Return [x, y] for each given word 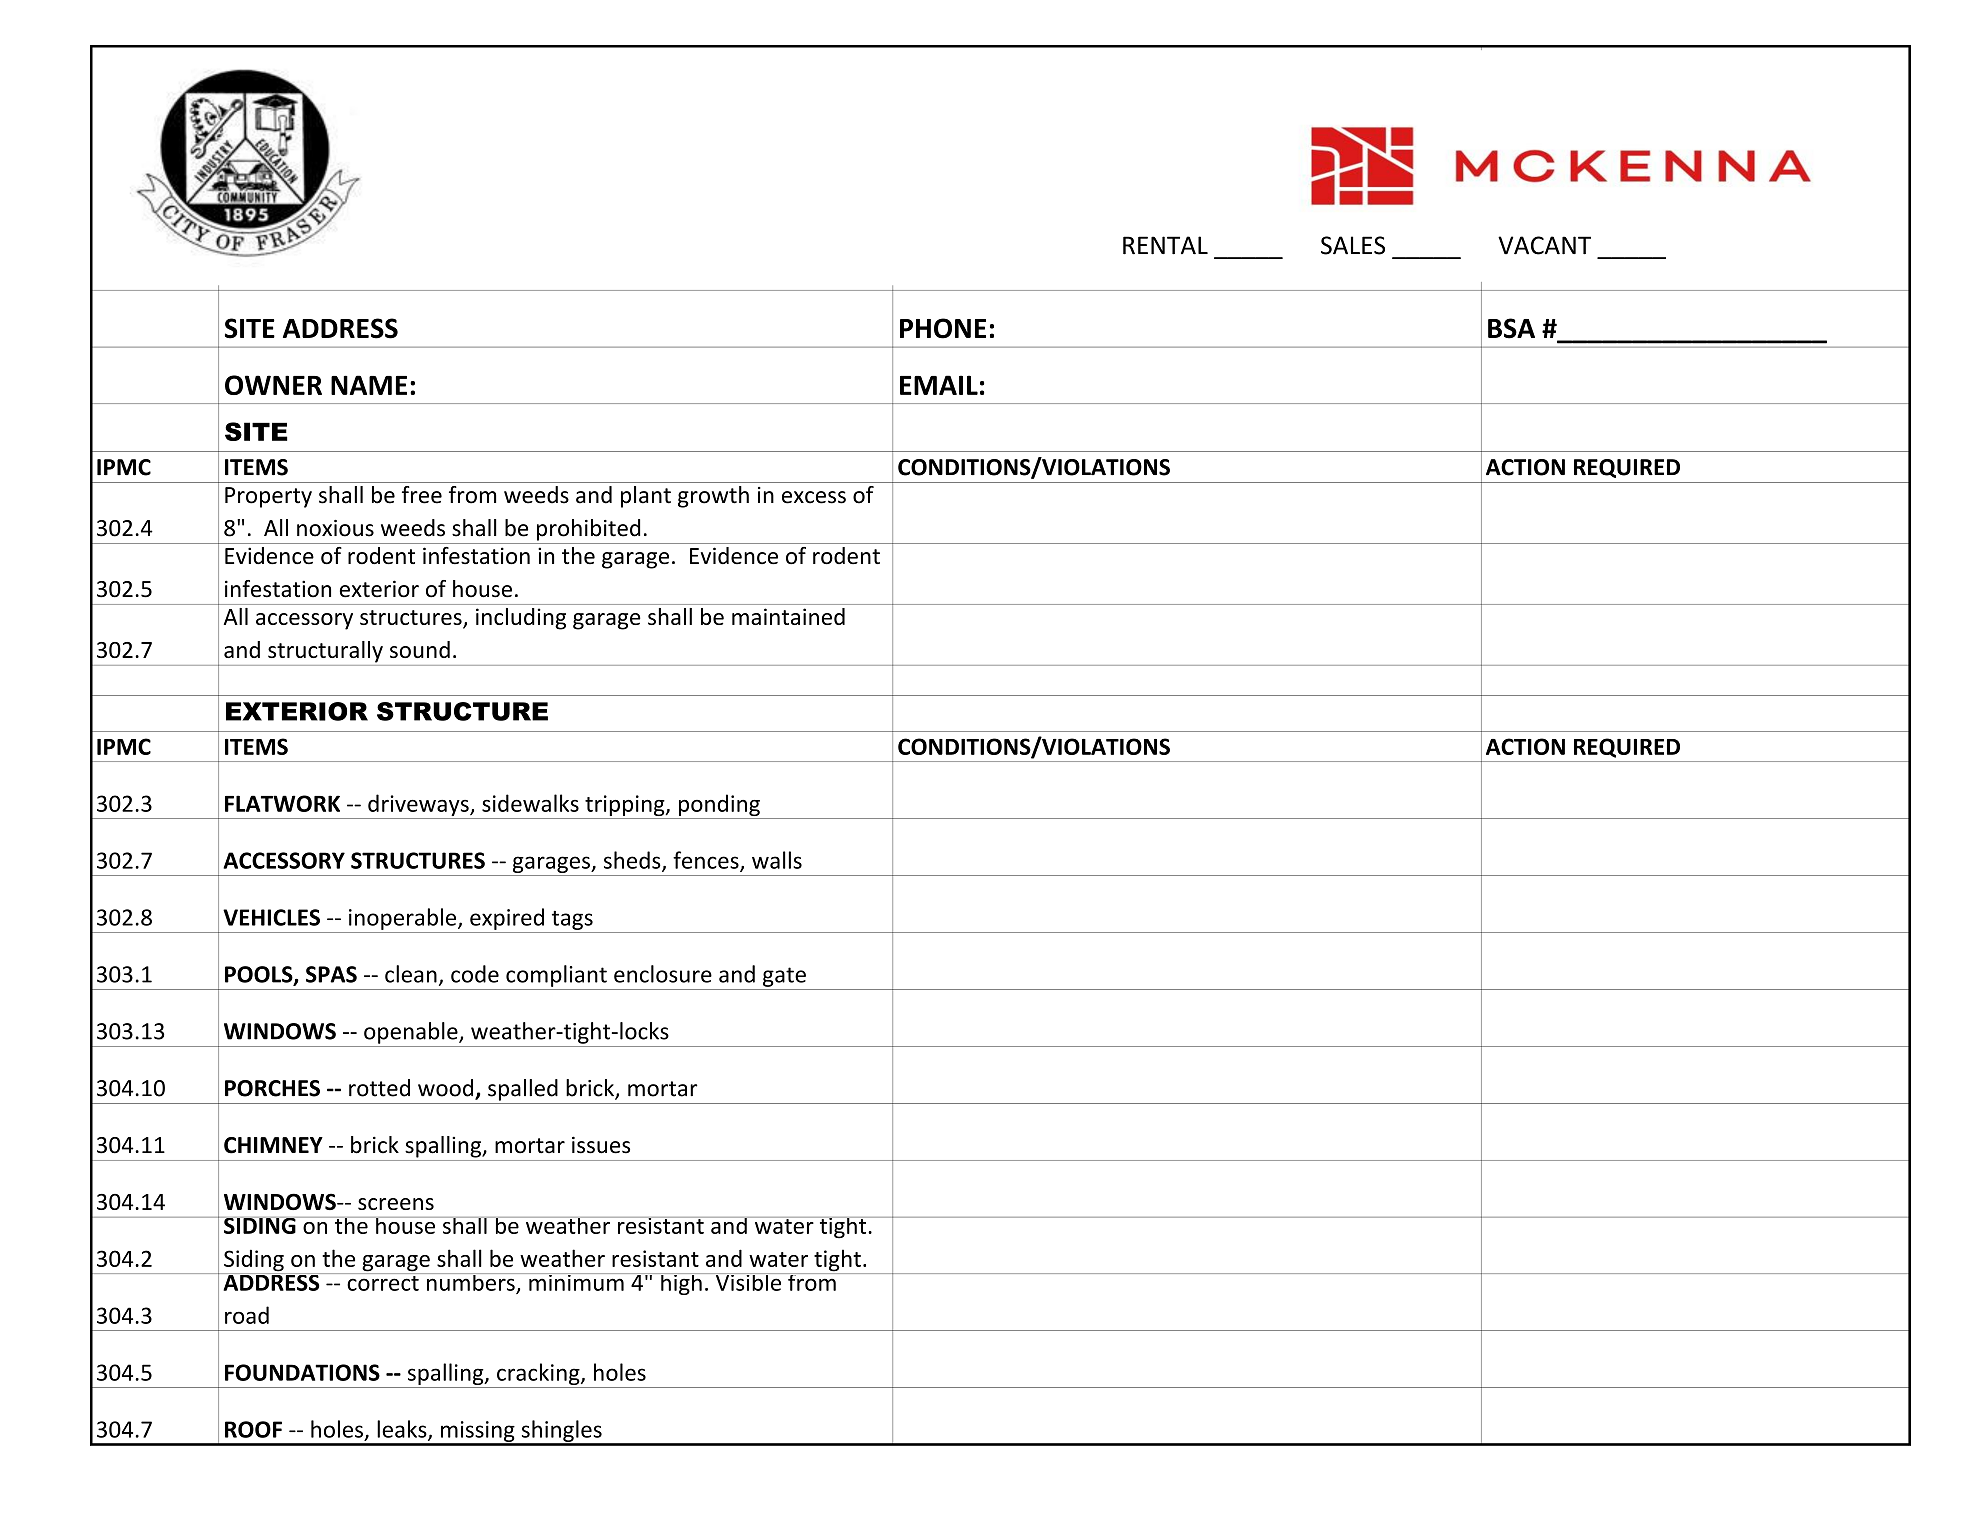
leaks [403, 1430]
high [681, 1284]
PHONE [943, 328]
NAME [369, 385]
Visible [748, 1282]
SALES [1353, 245]
